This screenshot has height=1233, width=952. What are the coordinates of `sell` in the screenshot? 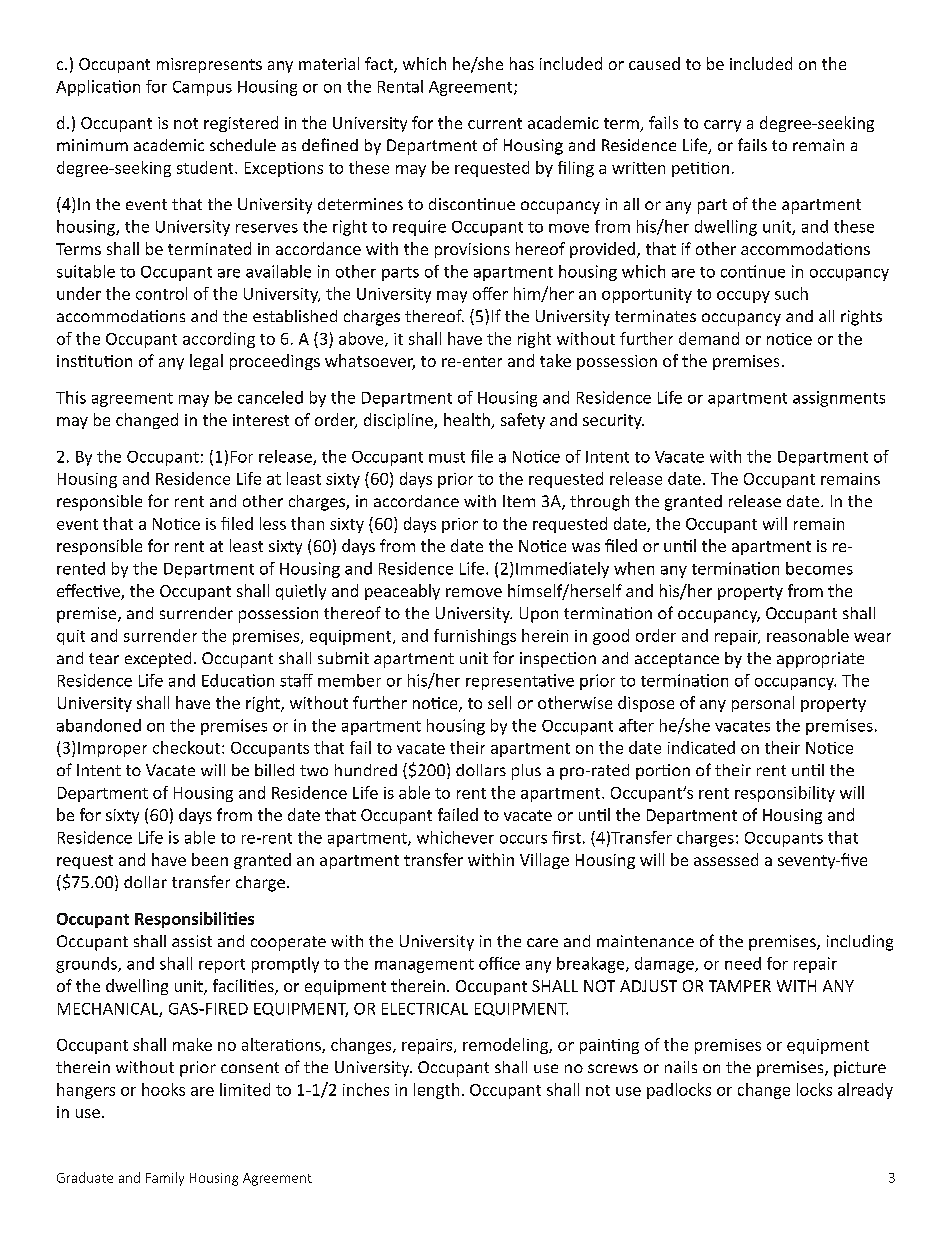 It's located at (499, 702).
